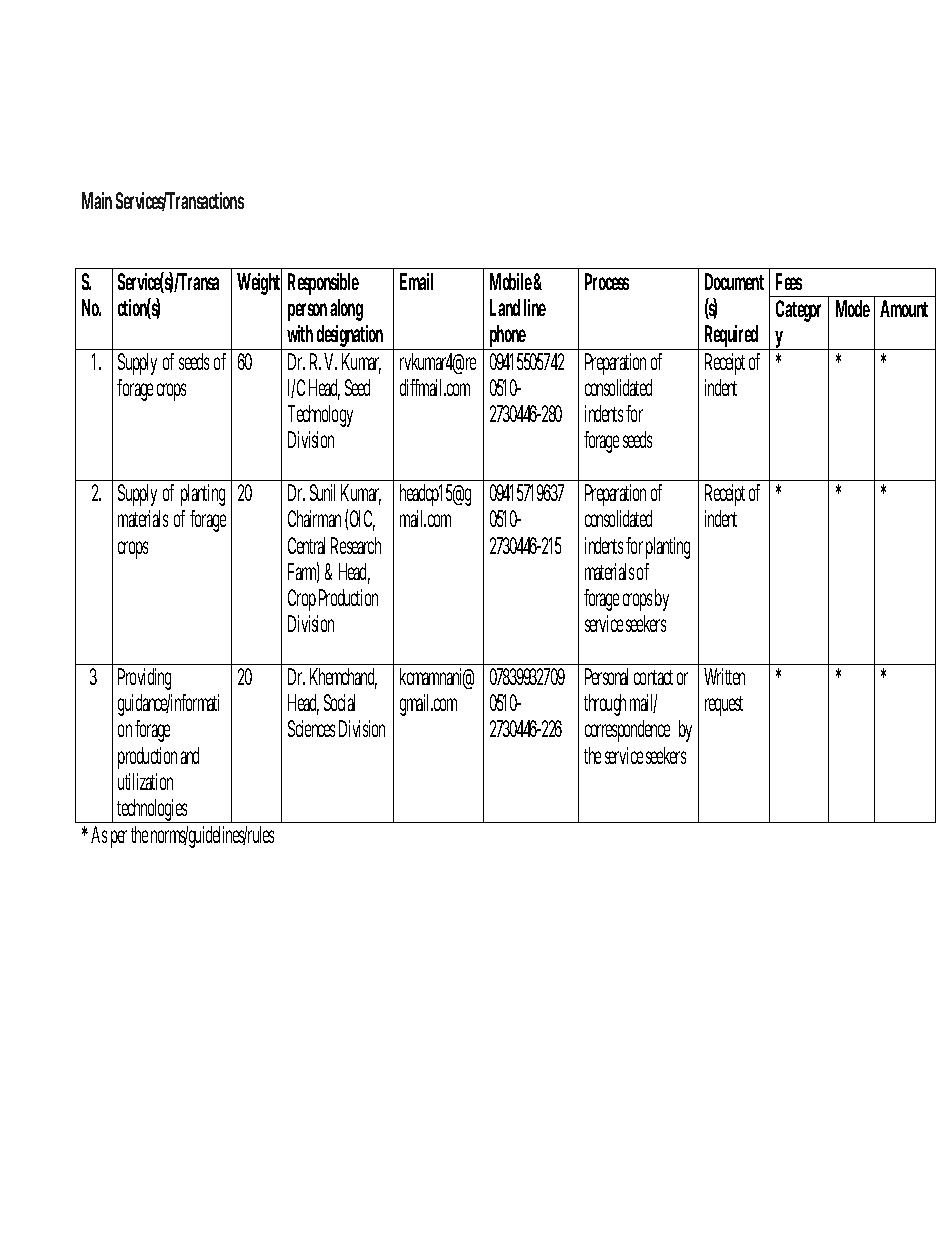 Image resolution: width=952 pixels, height=1233 pixels. Describe the element at coordinates (511, 281) in the document. I see `Mobile` at that location.
